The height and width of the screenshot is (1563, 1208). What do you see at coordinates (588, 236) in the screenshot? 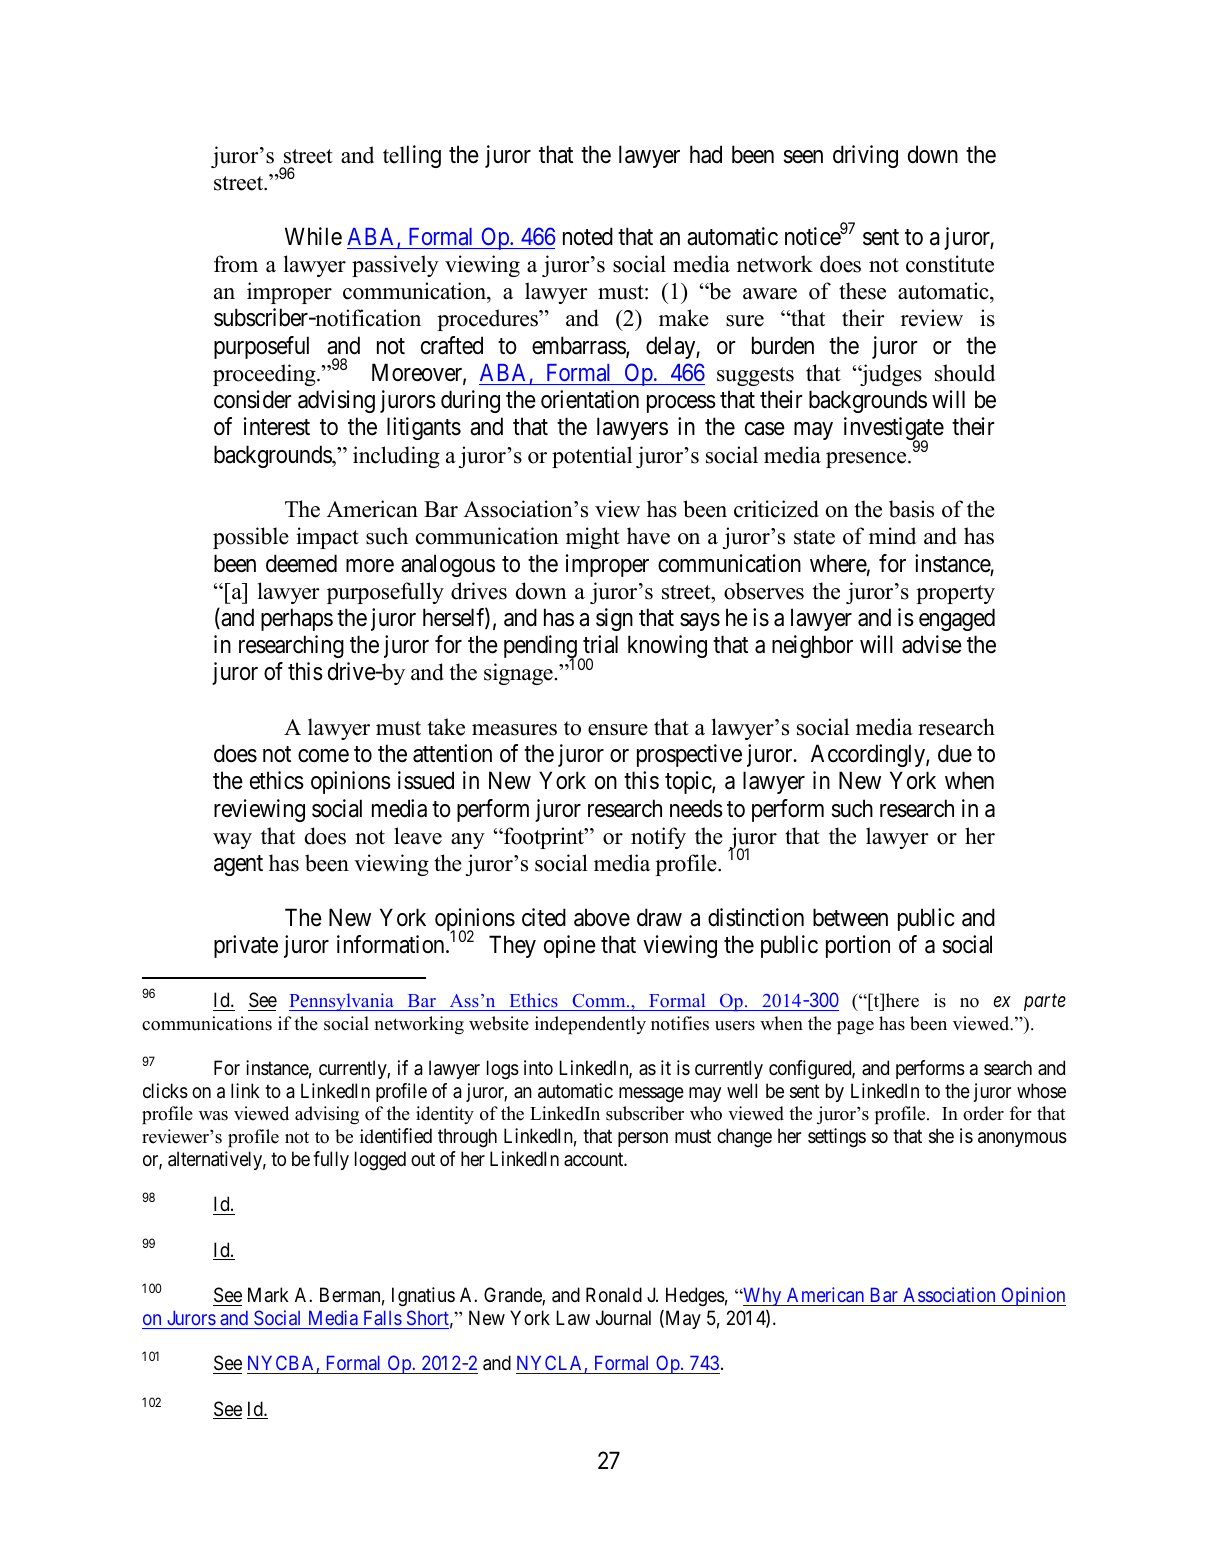
I see `noted` at bounding box center [588, 236].
